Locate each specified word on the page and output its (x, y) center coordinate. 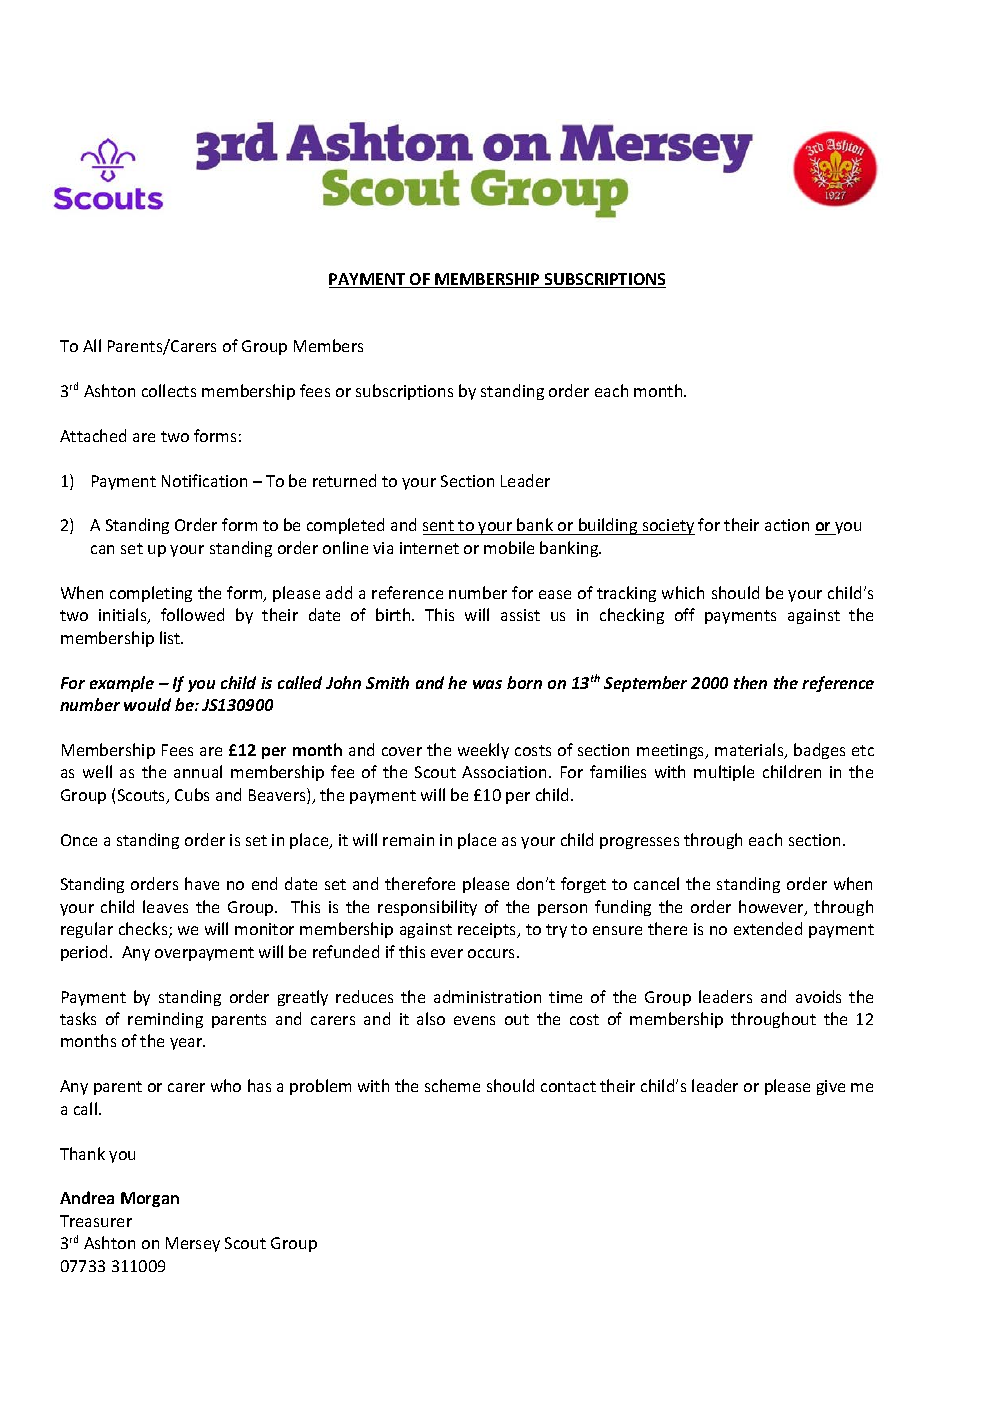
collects (169, 390)
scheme (452, 1085)
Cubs (192, 794)
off (685, 614)
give (831, 1087)
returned (344, 480)
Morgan (150, 1199)
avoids (818, 996)
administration (487, 996)
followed (192, 614)
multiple (724, 773)
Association (504, 772)
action (787, 525)
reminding (165, 1020)
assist (520, 615)
